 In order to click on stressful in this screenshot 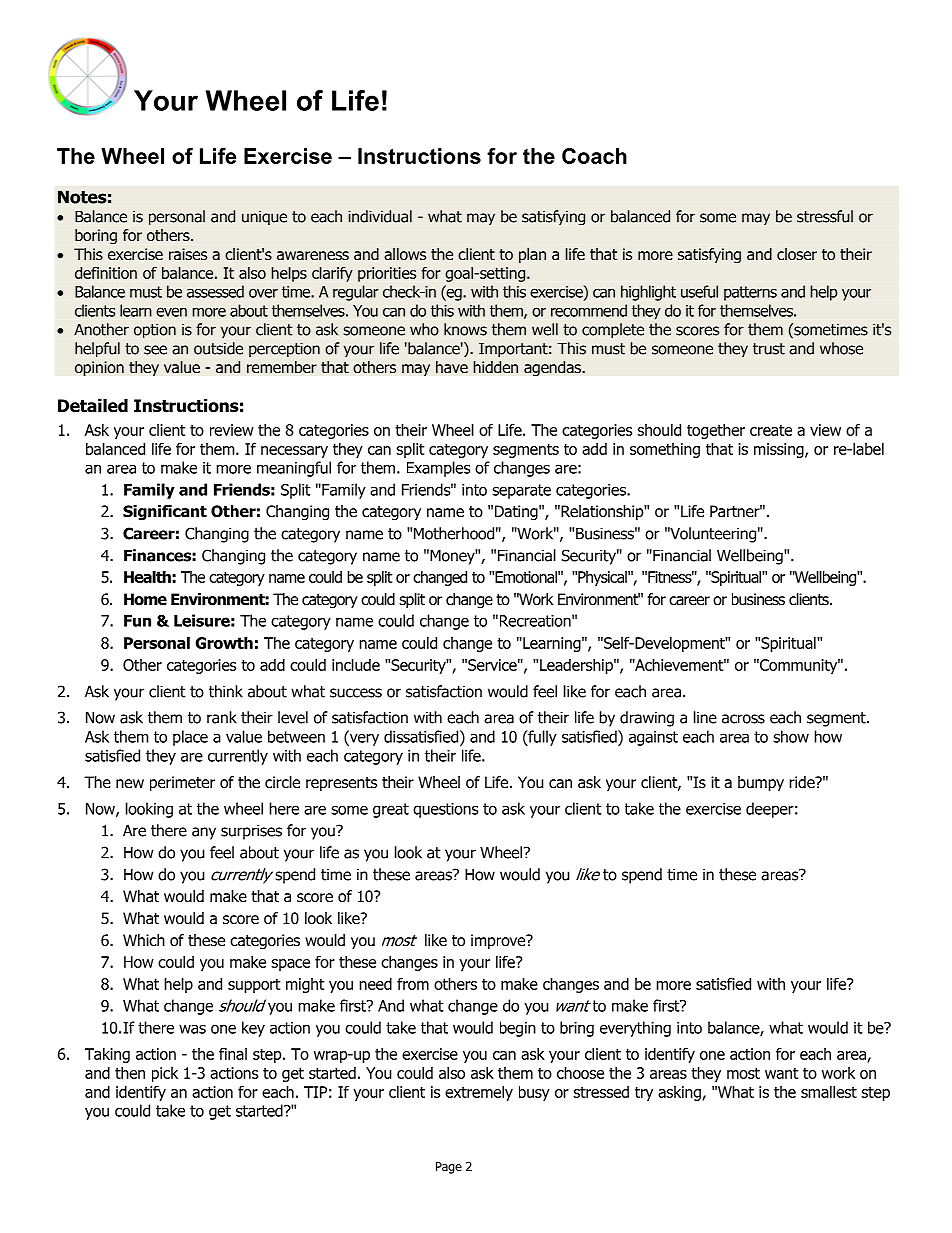, I will do `click(825, 216)`.
